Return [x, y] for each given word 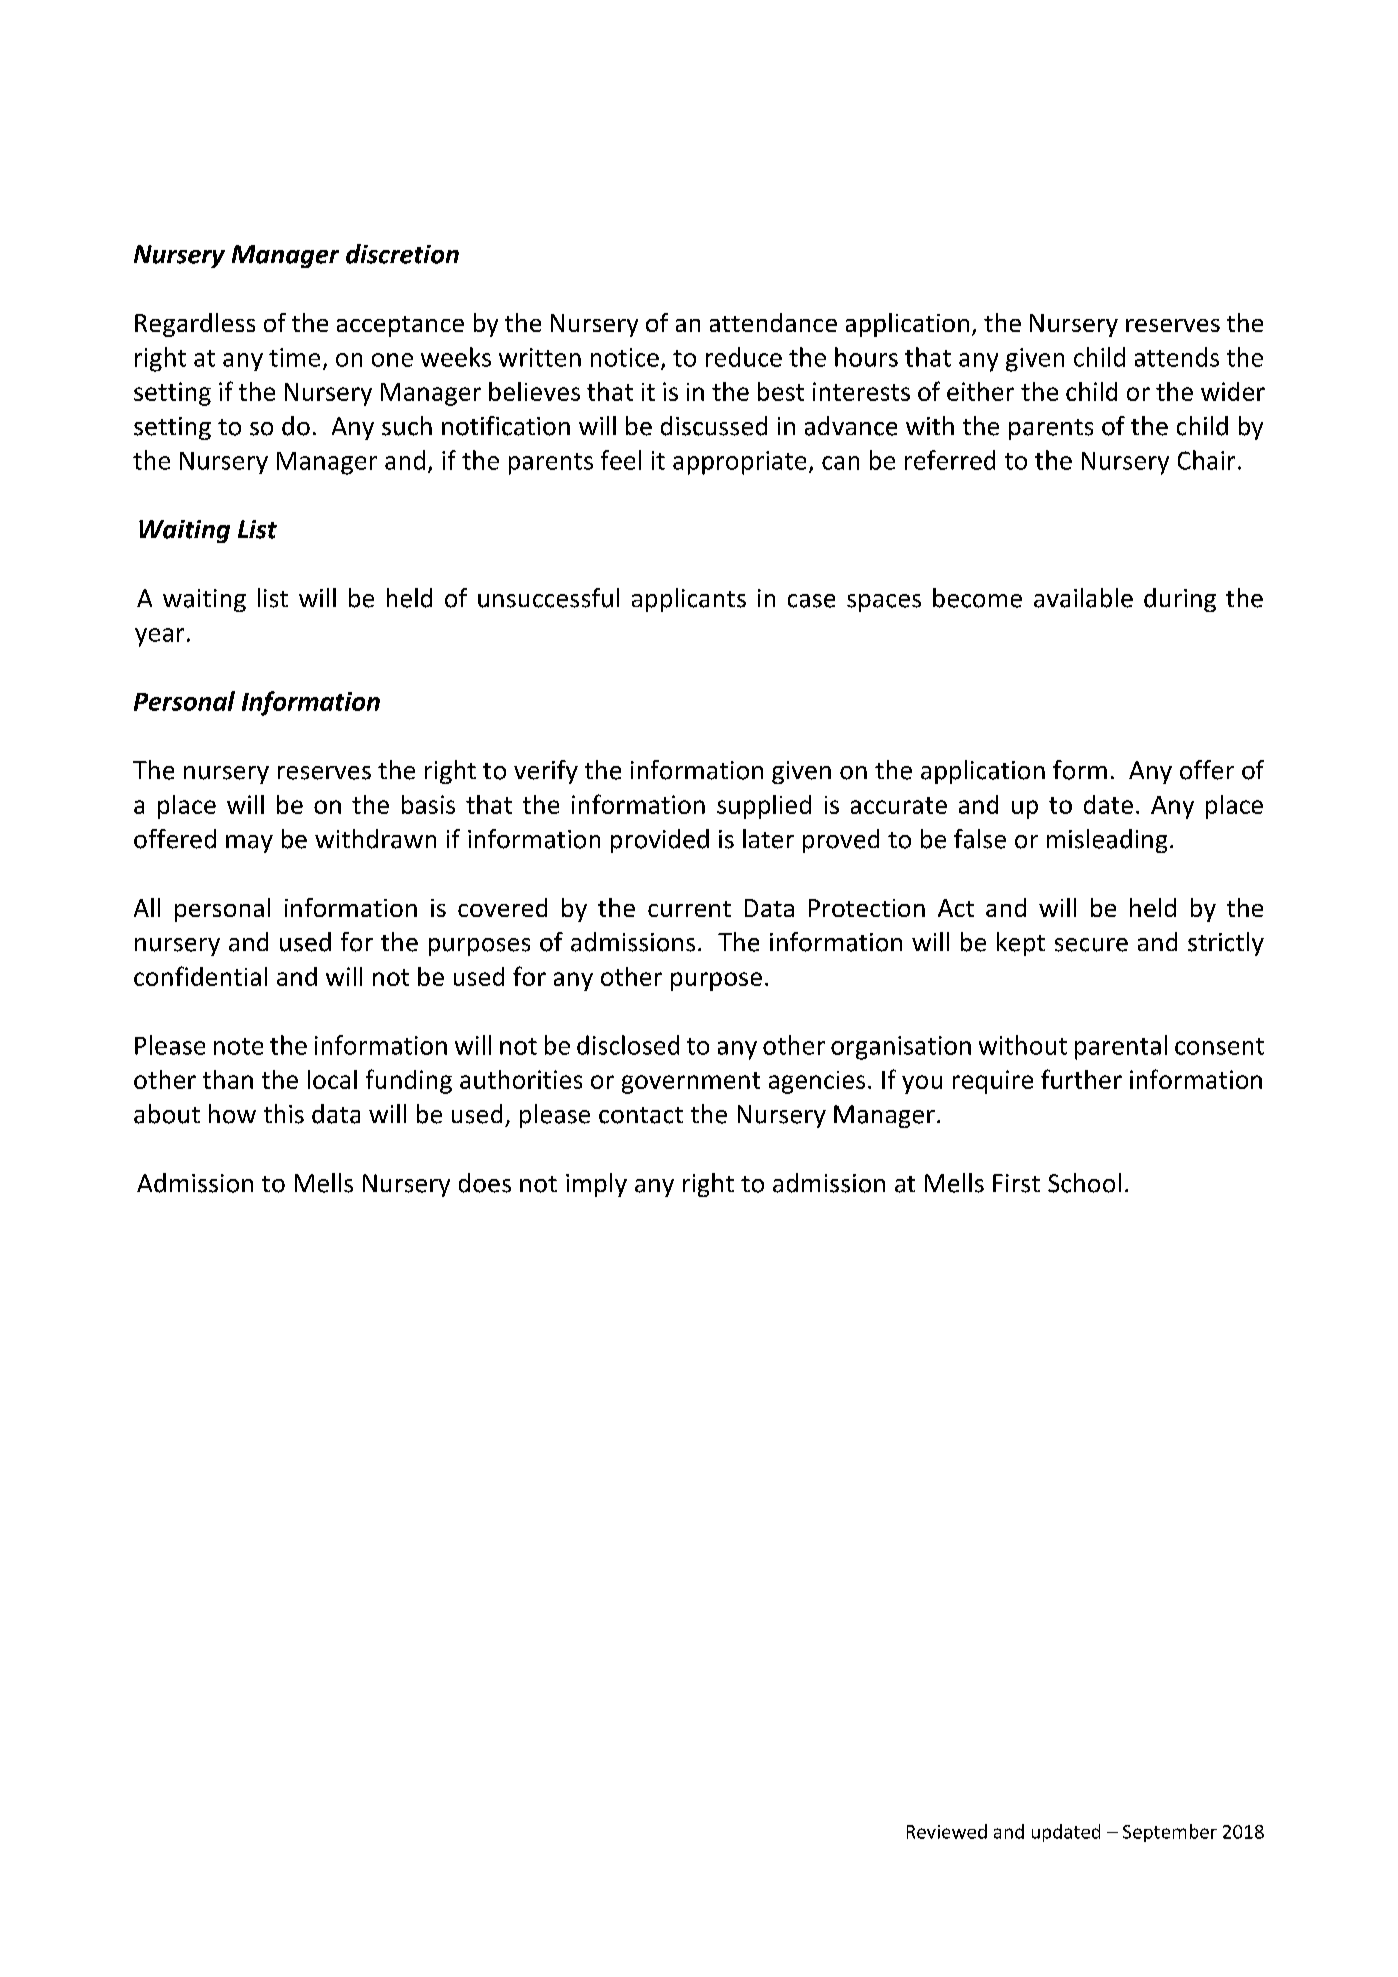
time [294, 357]
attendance [773, 322]
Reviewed [947, 1831]
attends [1177, 357]
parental [1121, 1047]
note [238, 1046]
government [691, 1083]
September [1170, 1833]
